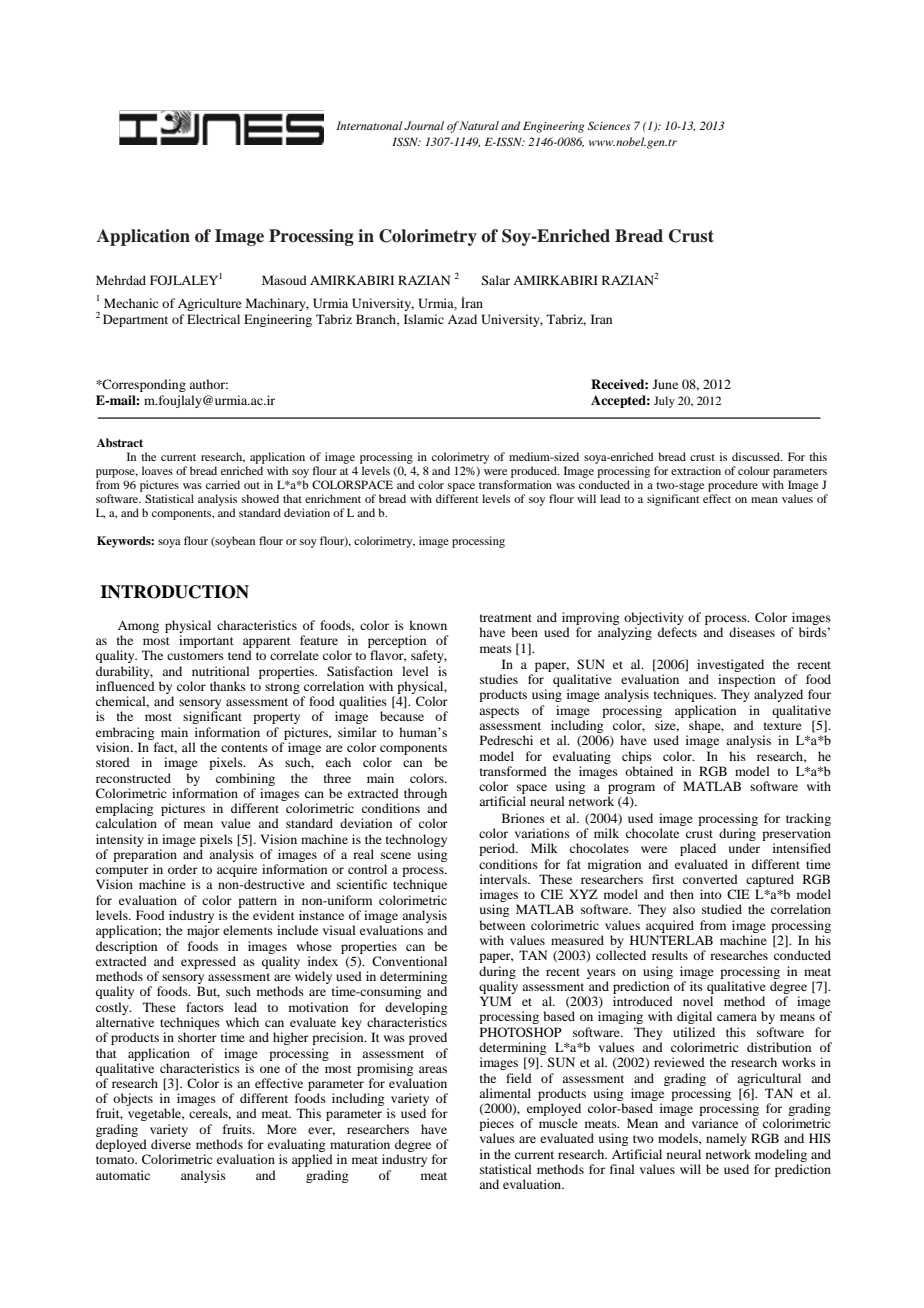 The width and height of the screenshot is (924, 1308). I want to click on Azad, so click(462, 319).
